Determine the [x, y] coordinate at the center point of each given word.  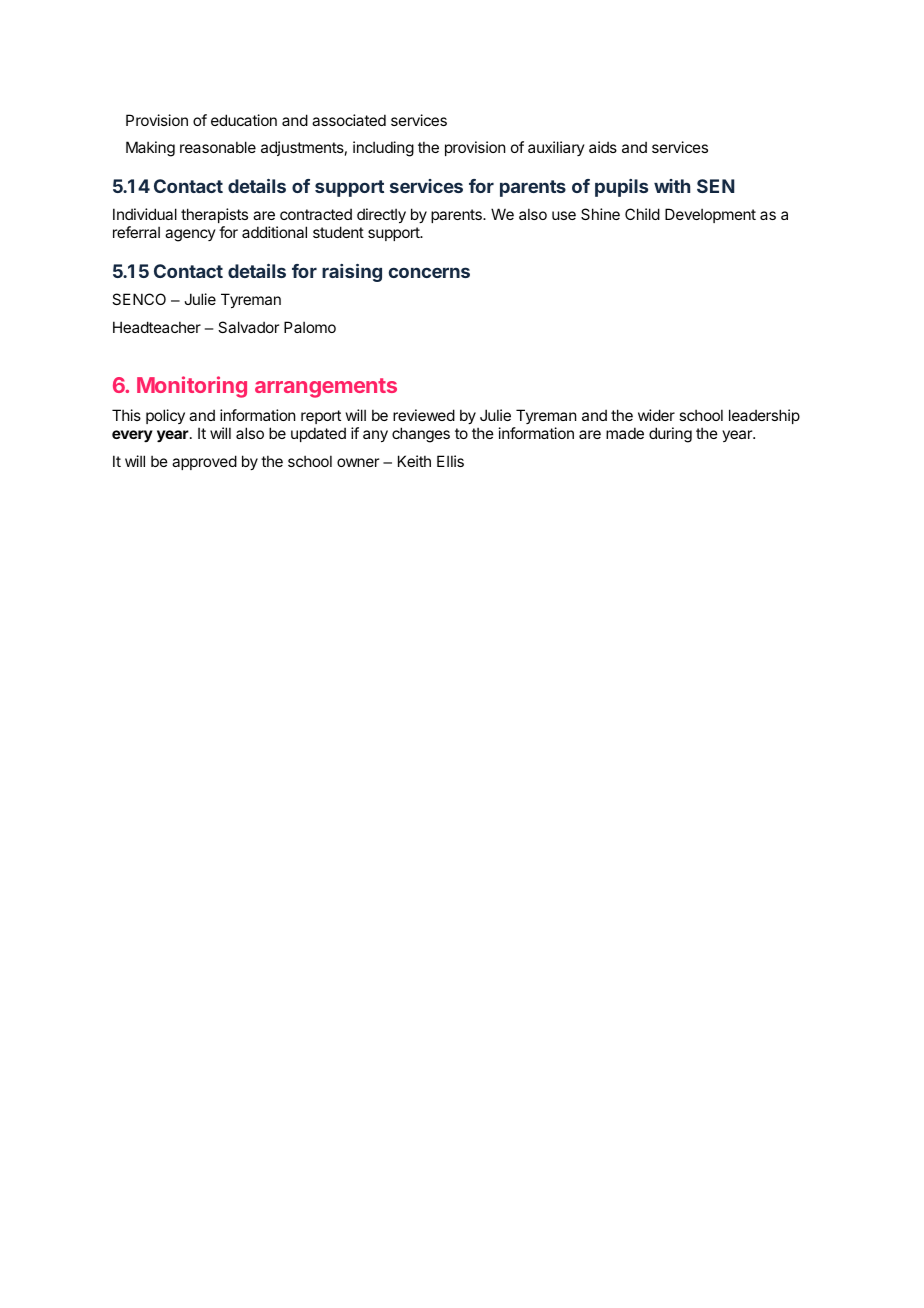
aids [603, 147]
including [383, 149]
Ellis [450, 461]
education [244, 120]
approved [204, 462]
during [670, 435]
